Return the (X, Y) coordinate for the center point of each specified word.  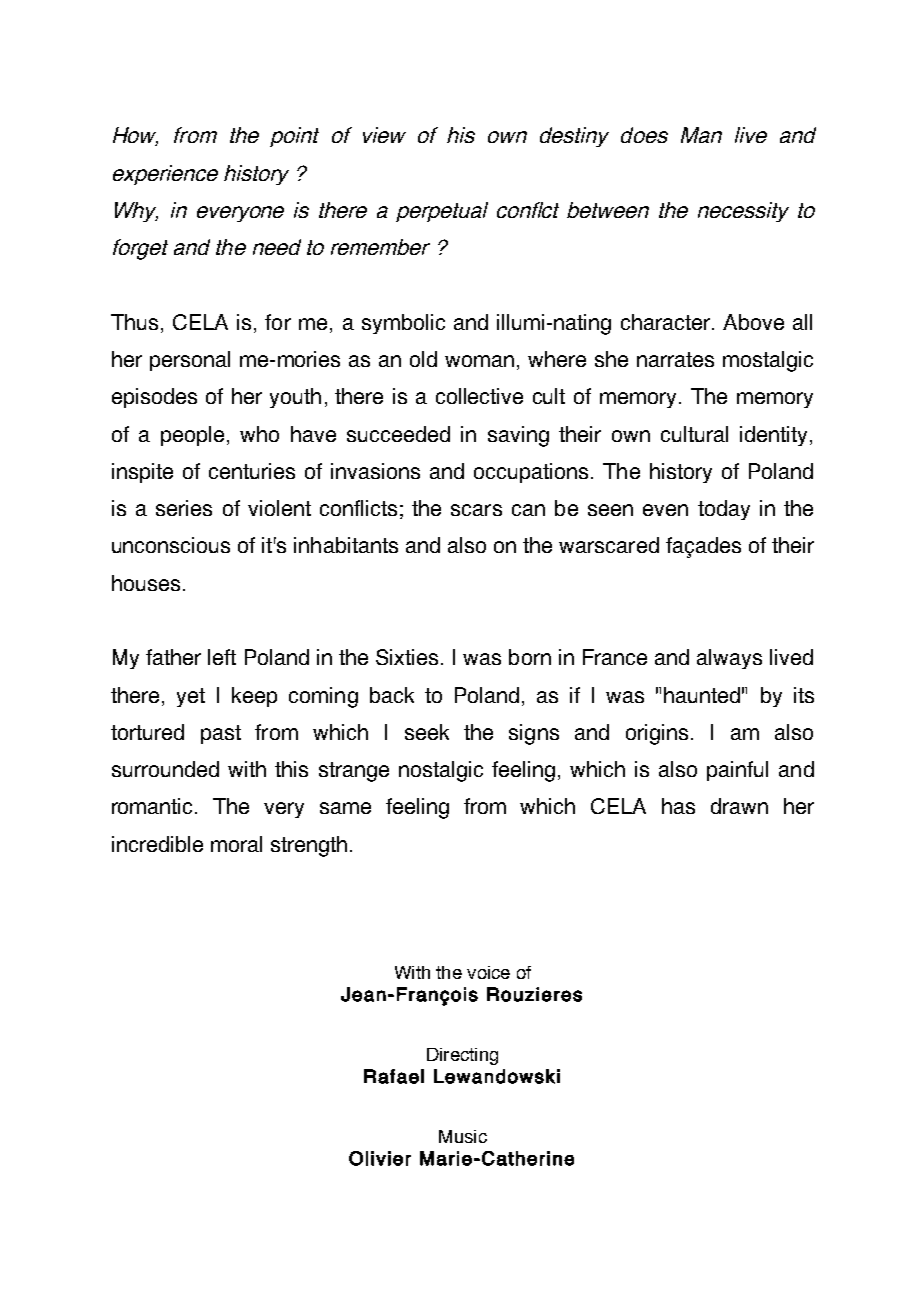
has (678, 806)
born (530, 657)
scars (476, 510)
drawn (739, 806)
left (222, 657)
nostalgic (441, 771)
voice (488, 972)
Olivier (380, 1158)
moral (236, 844)
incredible (157, 844)
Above (753, 322)
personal (190, 361)
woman (479, 361)
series (184, 508)
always (729, 659)
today (724, 510)
